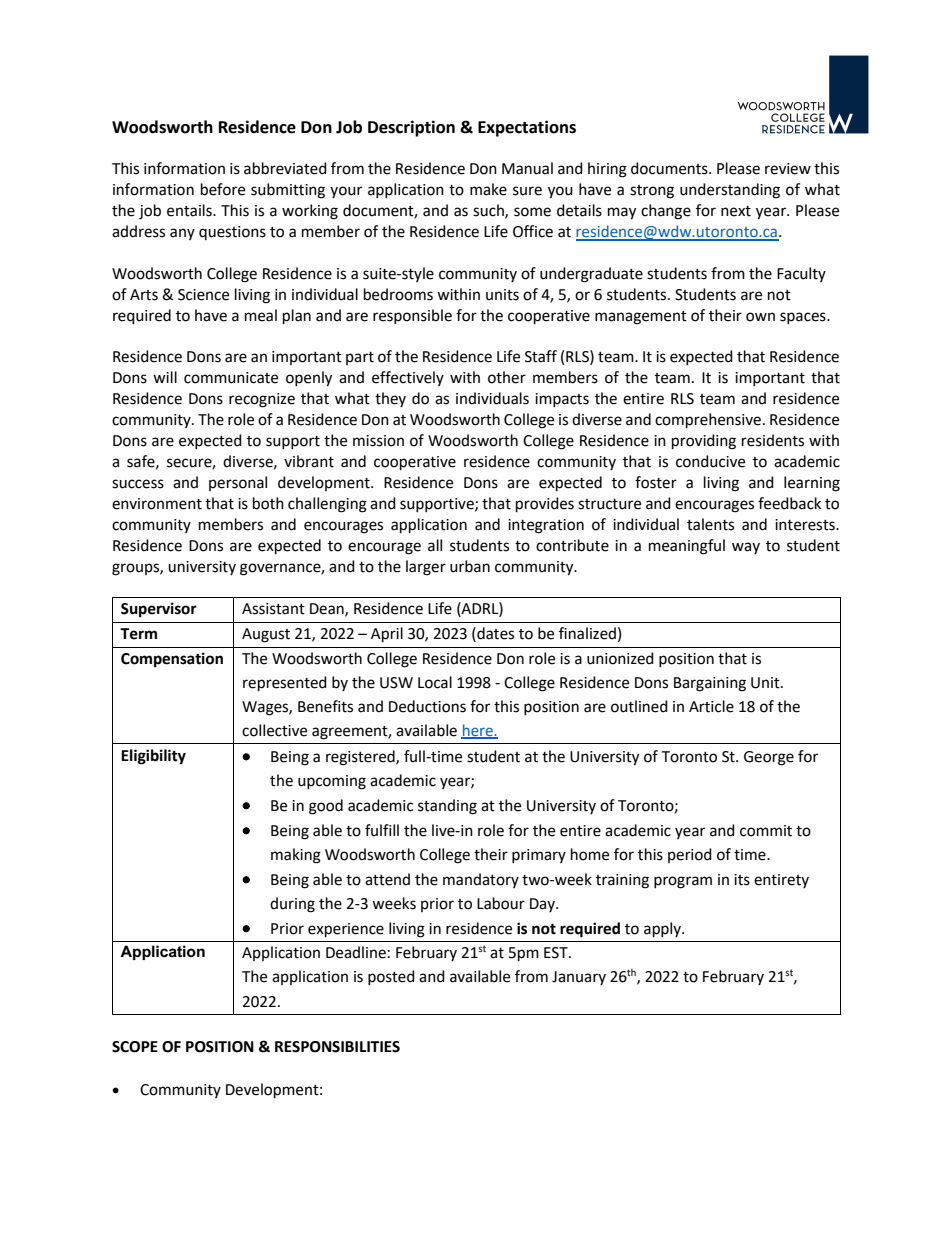 Image resolution: width=952 pixels, height=1233 pixels. Describe the element at coordinates (135, 1047) in the image. I see `SCOPE` at that location.
